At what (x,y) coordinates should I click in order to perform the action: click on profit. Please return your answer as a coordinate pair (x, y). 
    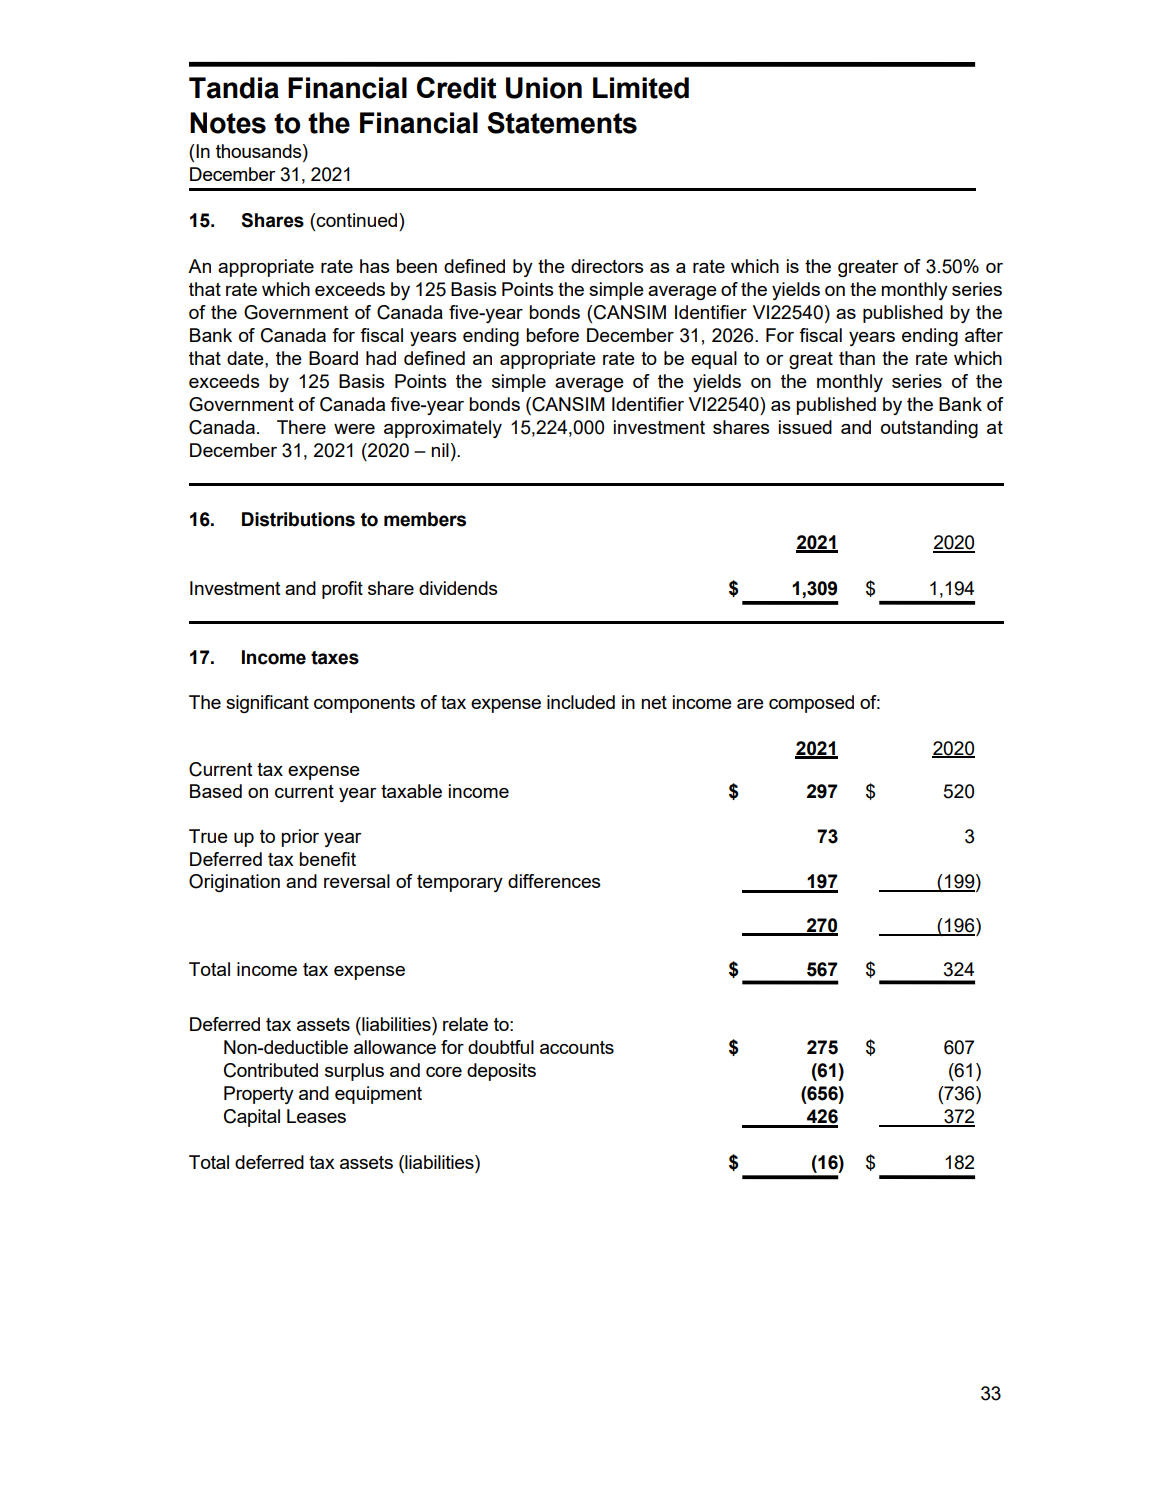
    Looking at the image, I should click on (342, 590).
